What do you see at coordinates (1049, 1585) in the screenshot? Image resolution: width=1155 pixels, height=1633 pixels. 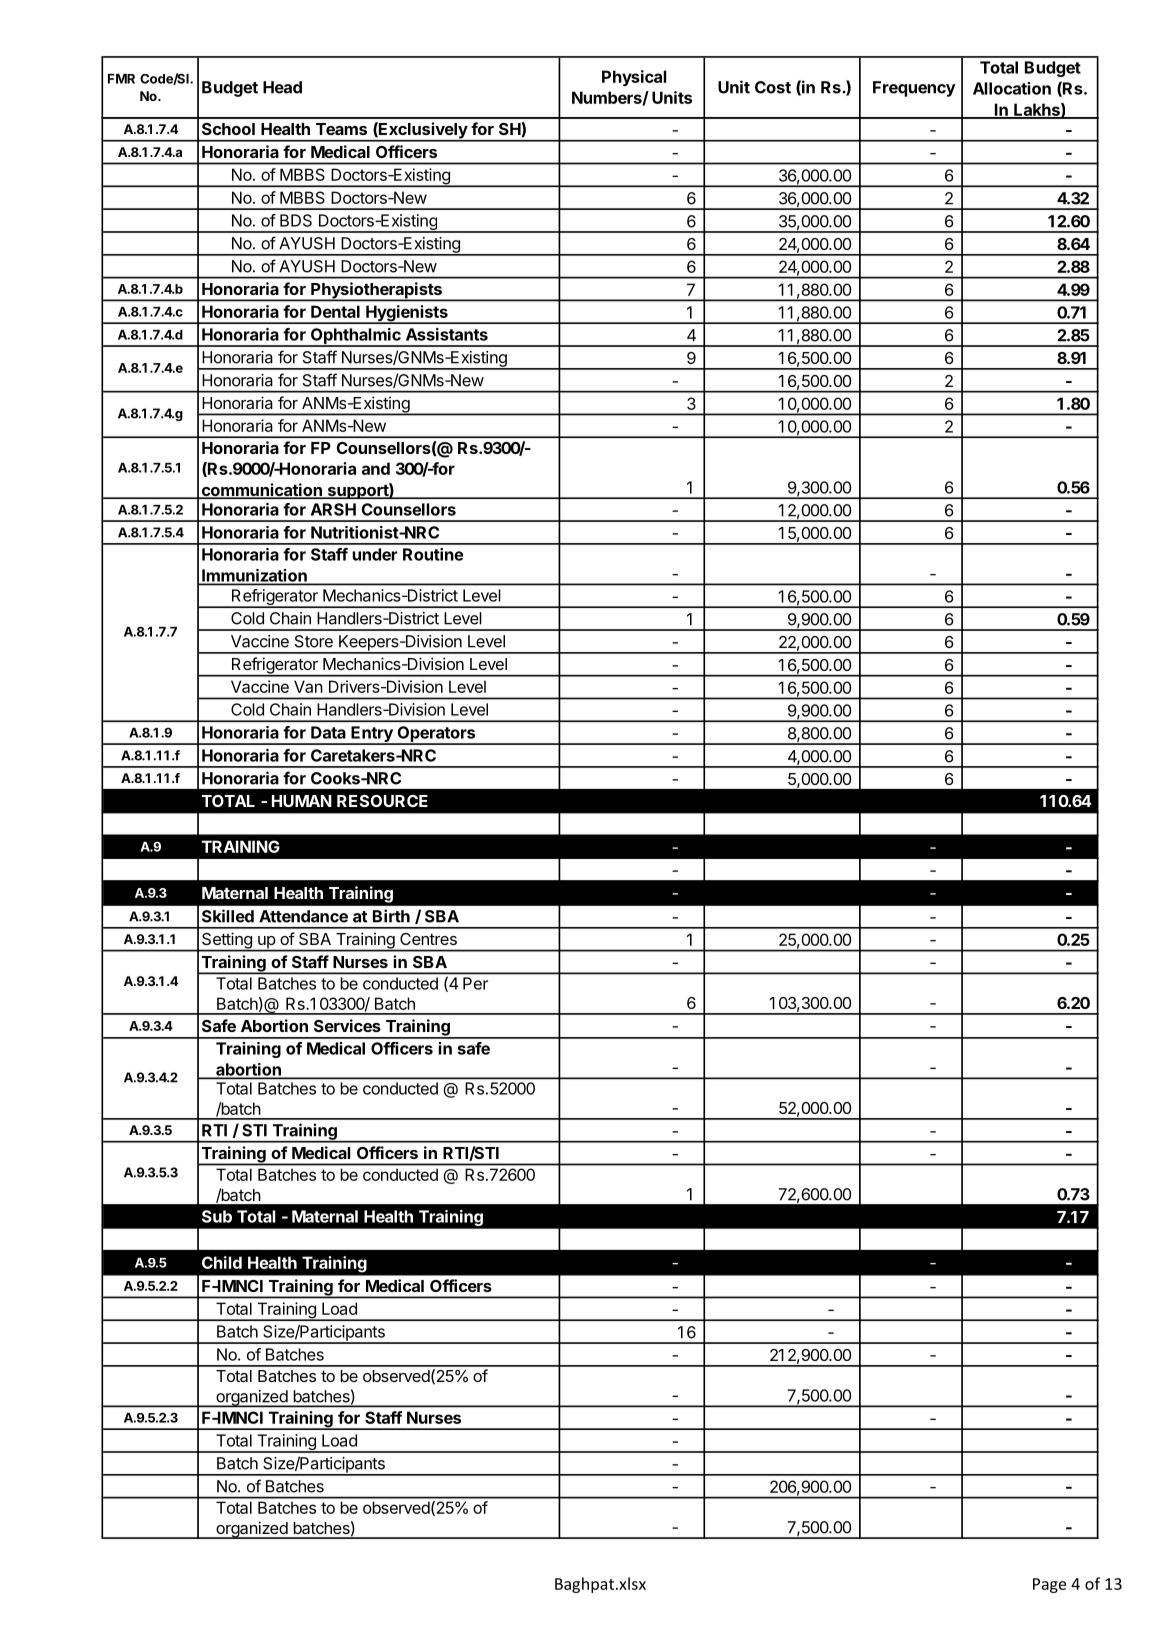 I see `Page` at bounding box center [1049, 1585].
